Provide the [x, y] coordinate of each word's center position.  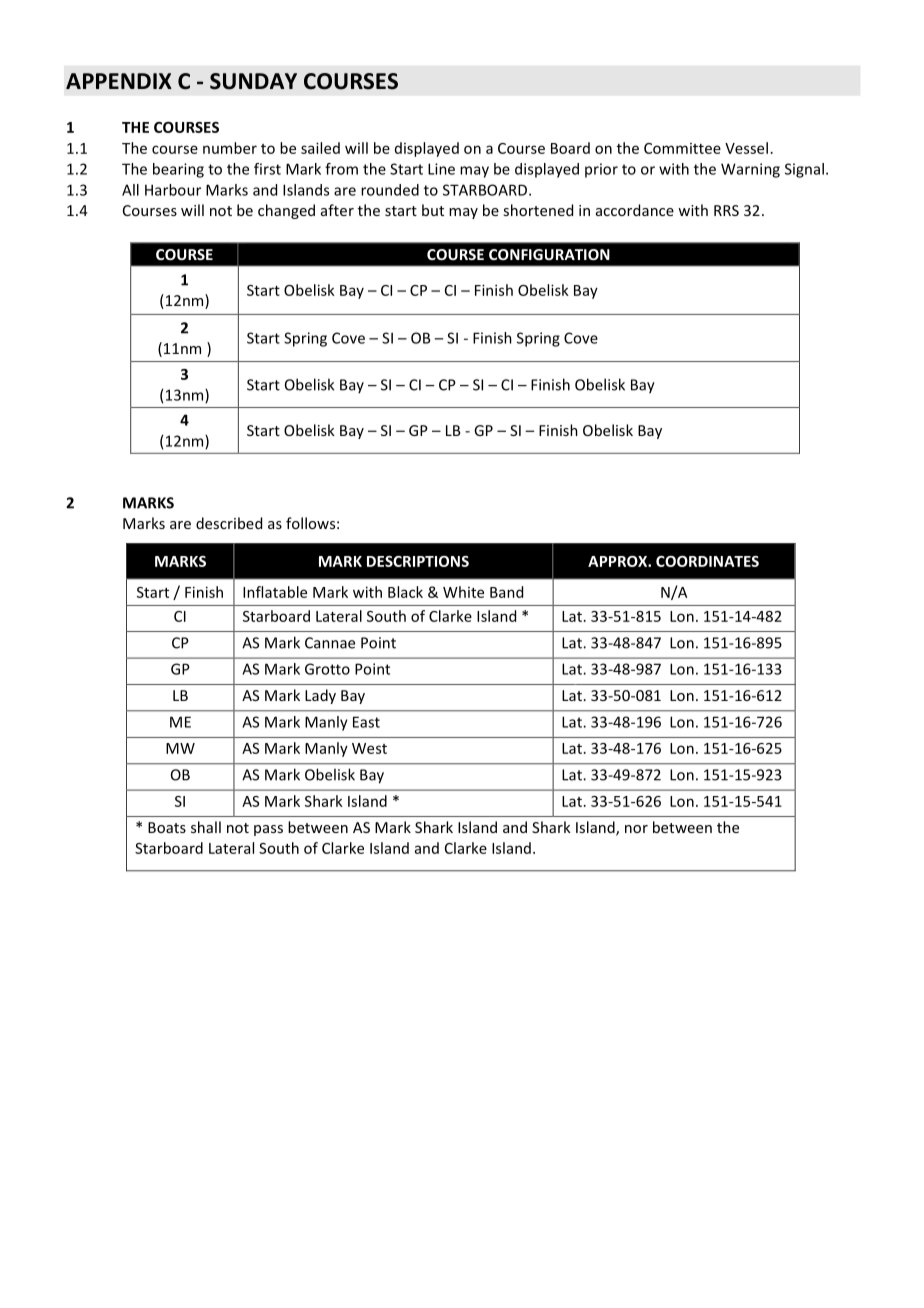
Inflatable [275, 592]
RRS [726, 210]
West [369, 748]
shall [206, 827]
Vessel [746, 148]
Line [441, 169]
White [463, 592]
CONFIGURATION [549, 254]
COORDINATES [707, 561]
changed [286, 211]
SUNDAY [253, 81]
